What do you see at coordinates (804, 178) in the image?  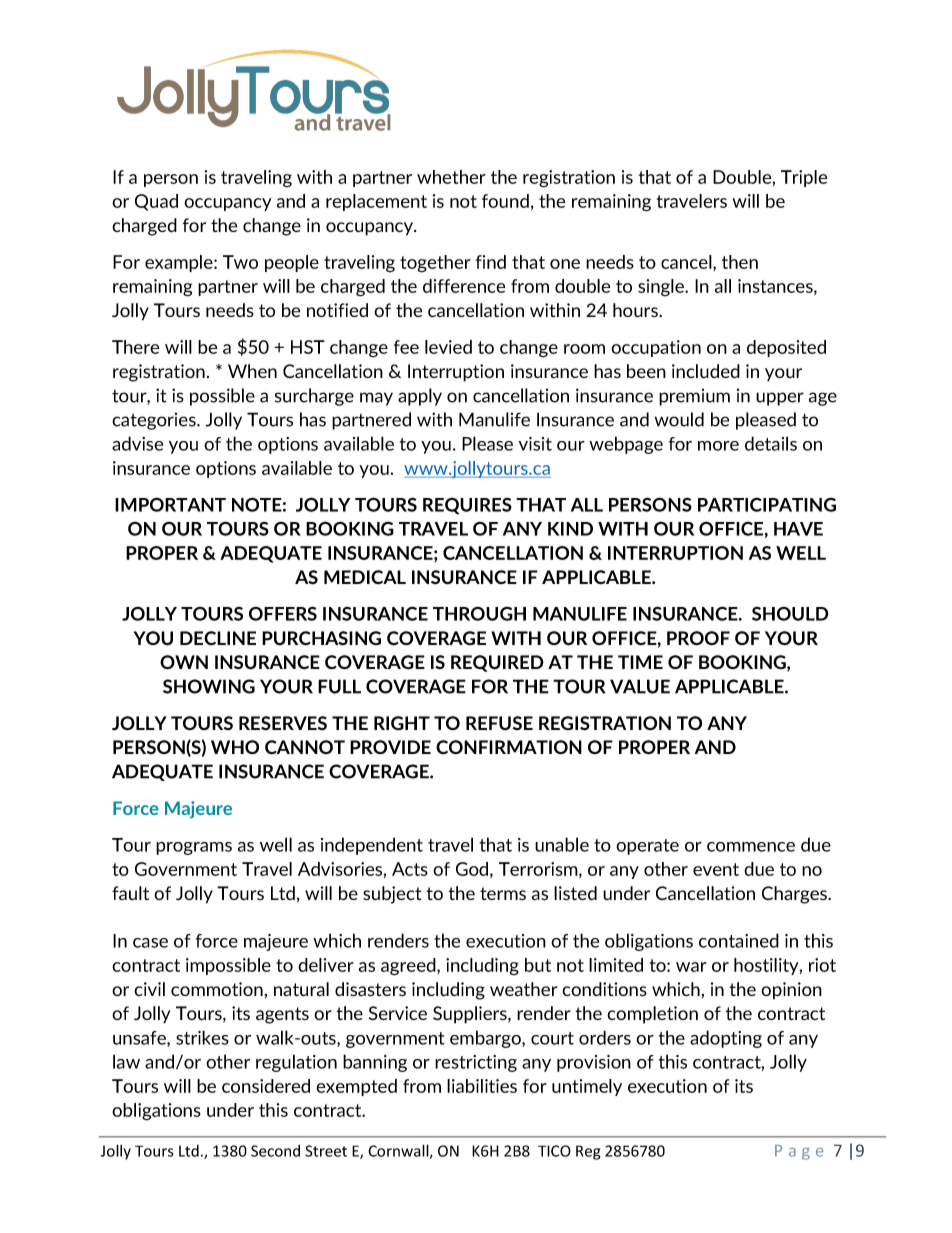 I see `Triple` at bounding box center [804, 178].
